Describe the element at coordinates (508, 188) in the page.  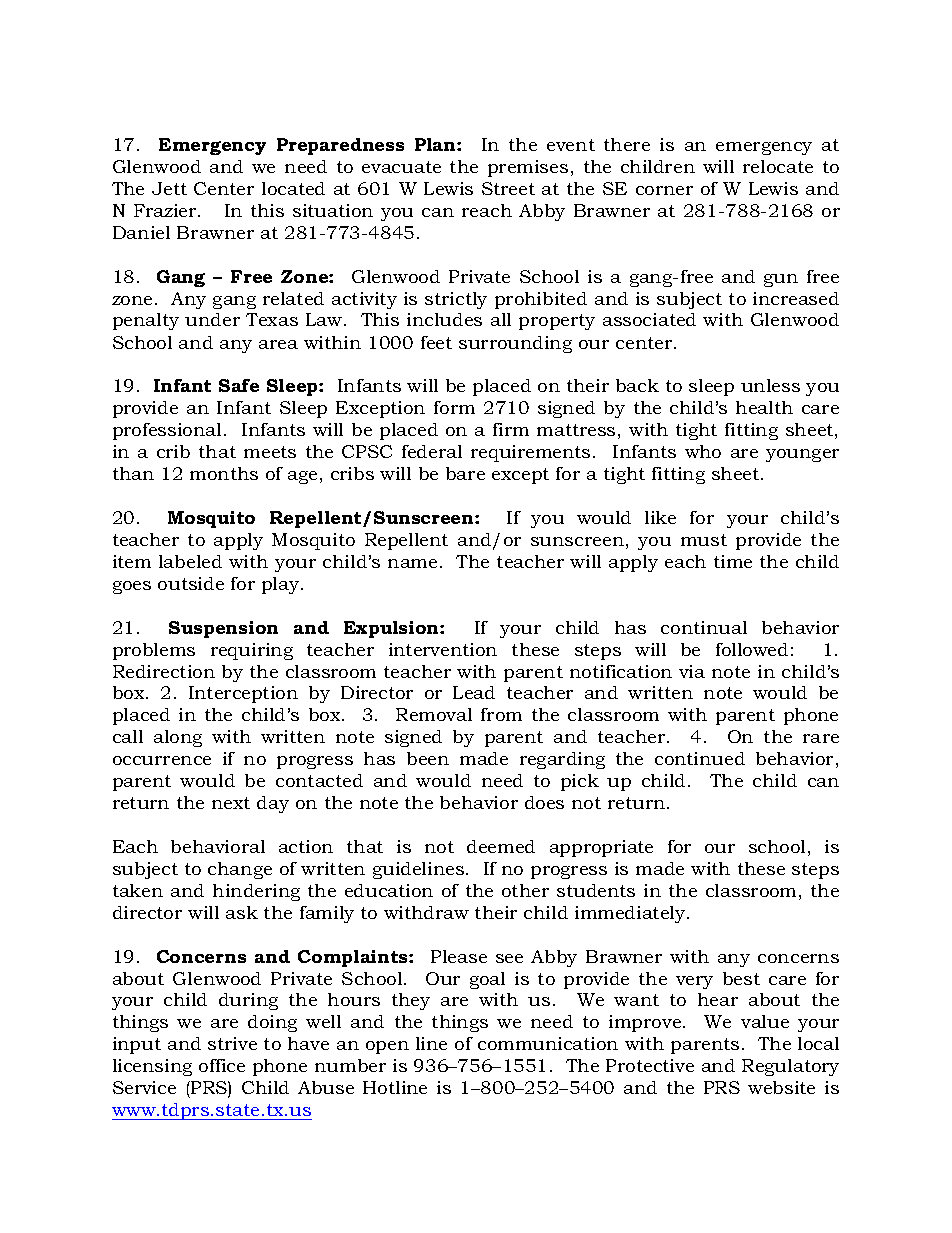
I see `Street` at that location.
